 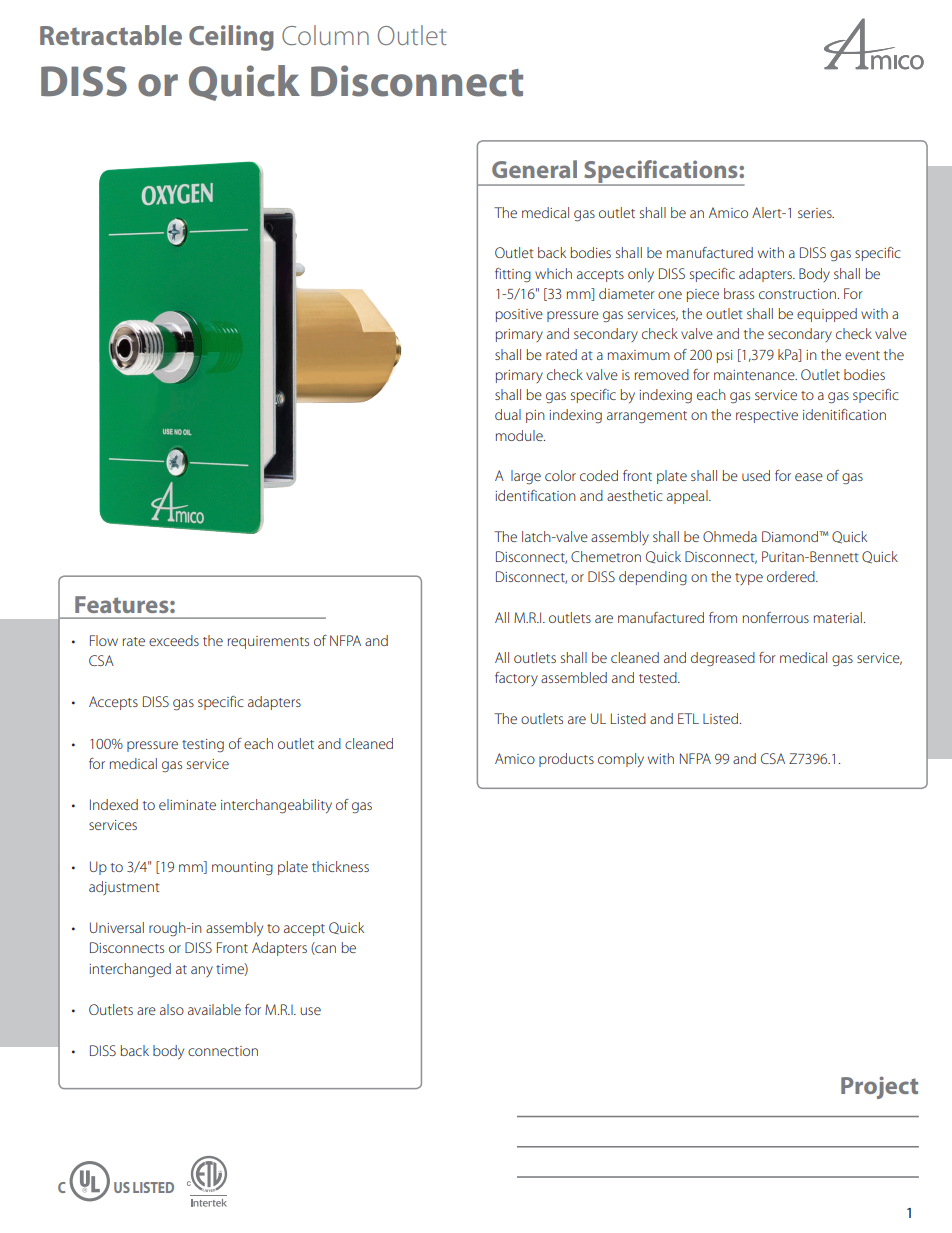 What do you see at coordinates (203, 745) in the page?
I see `testing` at bounding box center [203, 745].
